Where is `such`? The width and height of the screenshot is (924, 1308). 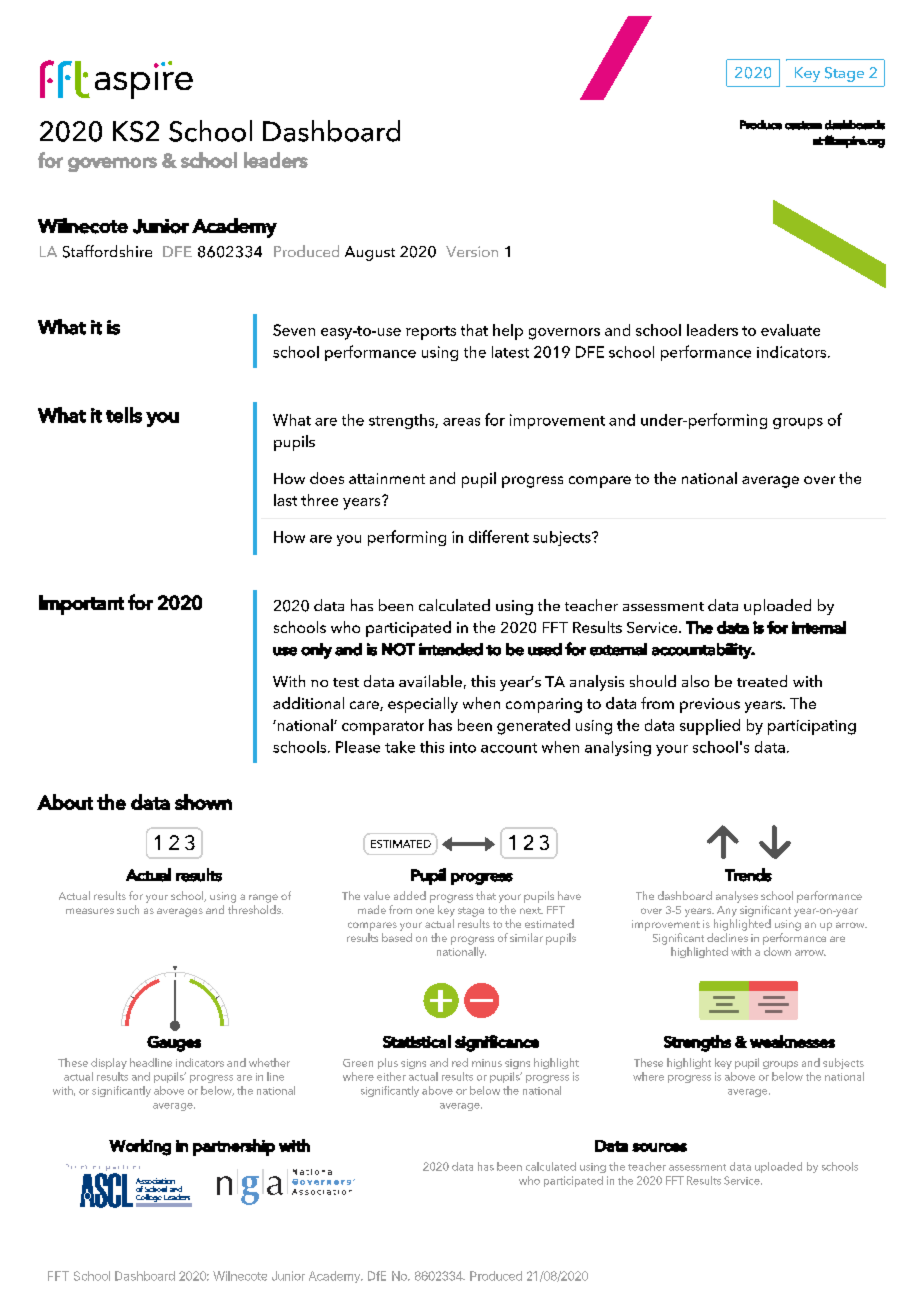
such is located at coordinates (128, 909).
